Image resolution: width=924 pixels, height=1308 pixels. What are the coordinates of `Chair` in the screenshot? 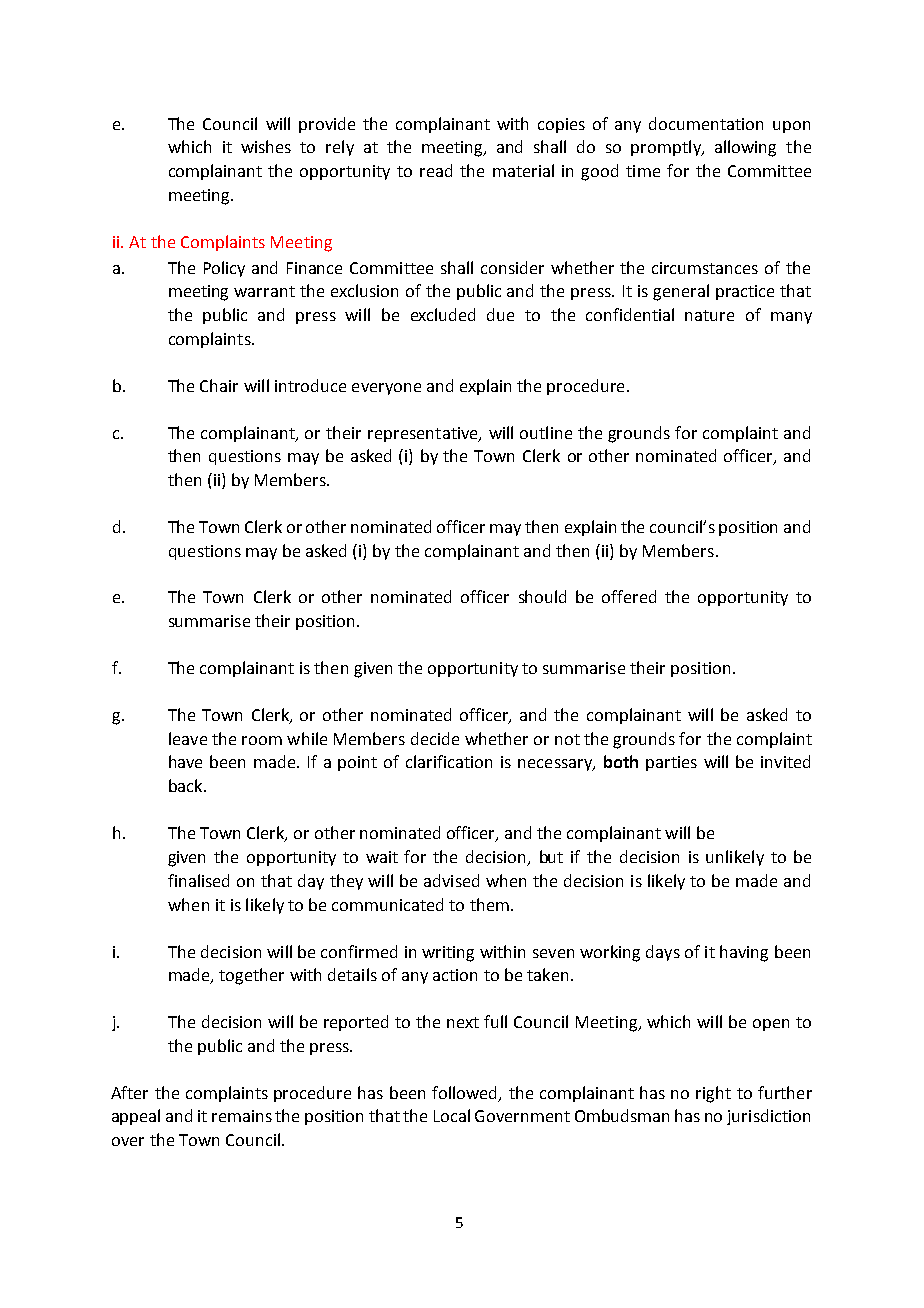 It's located at (219, 385).
